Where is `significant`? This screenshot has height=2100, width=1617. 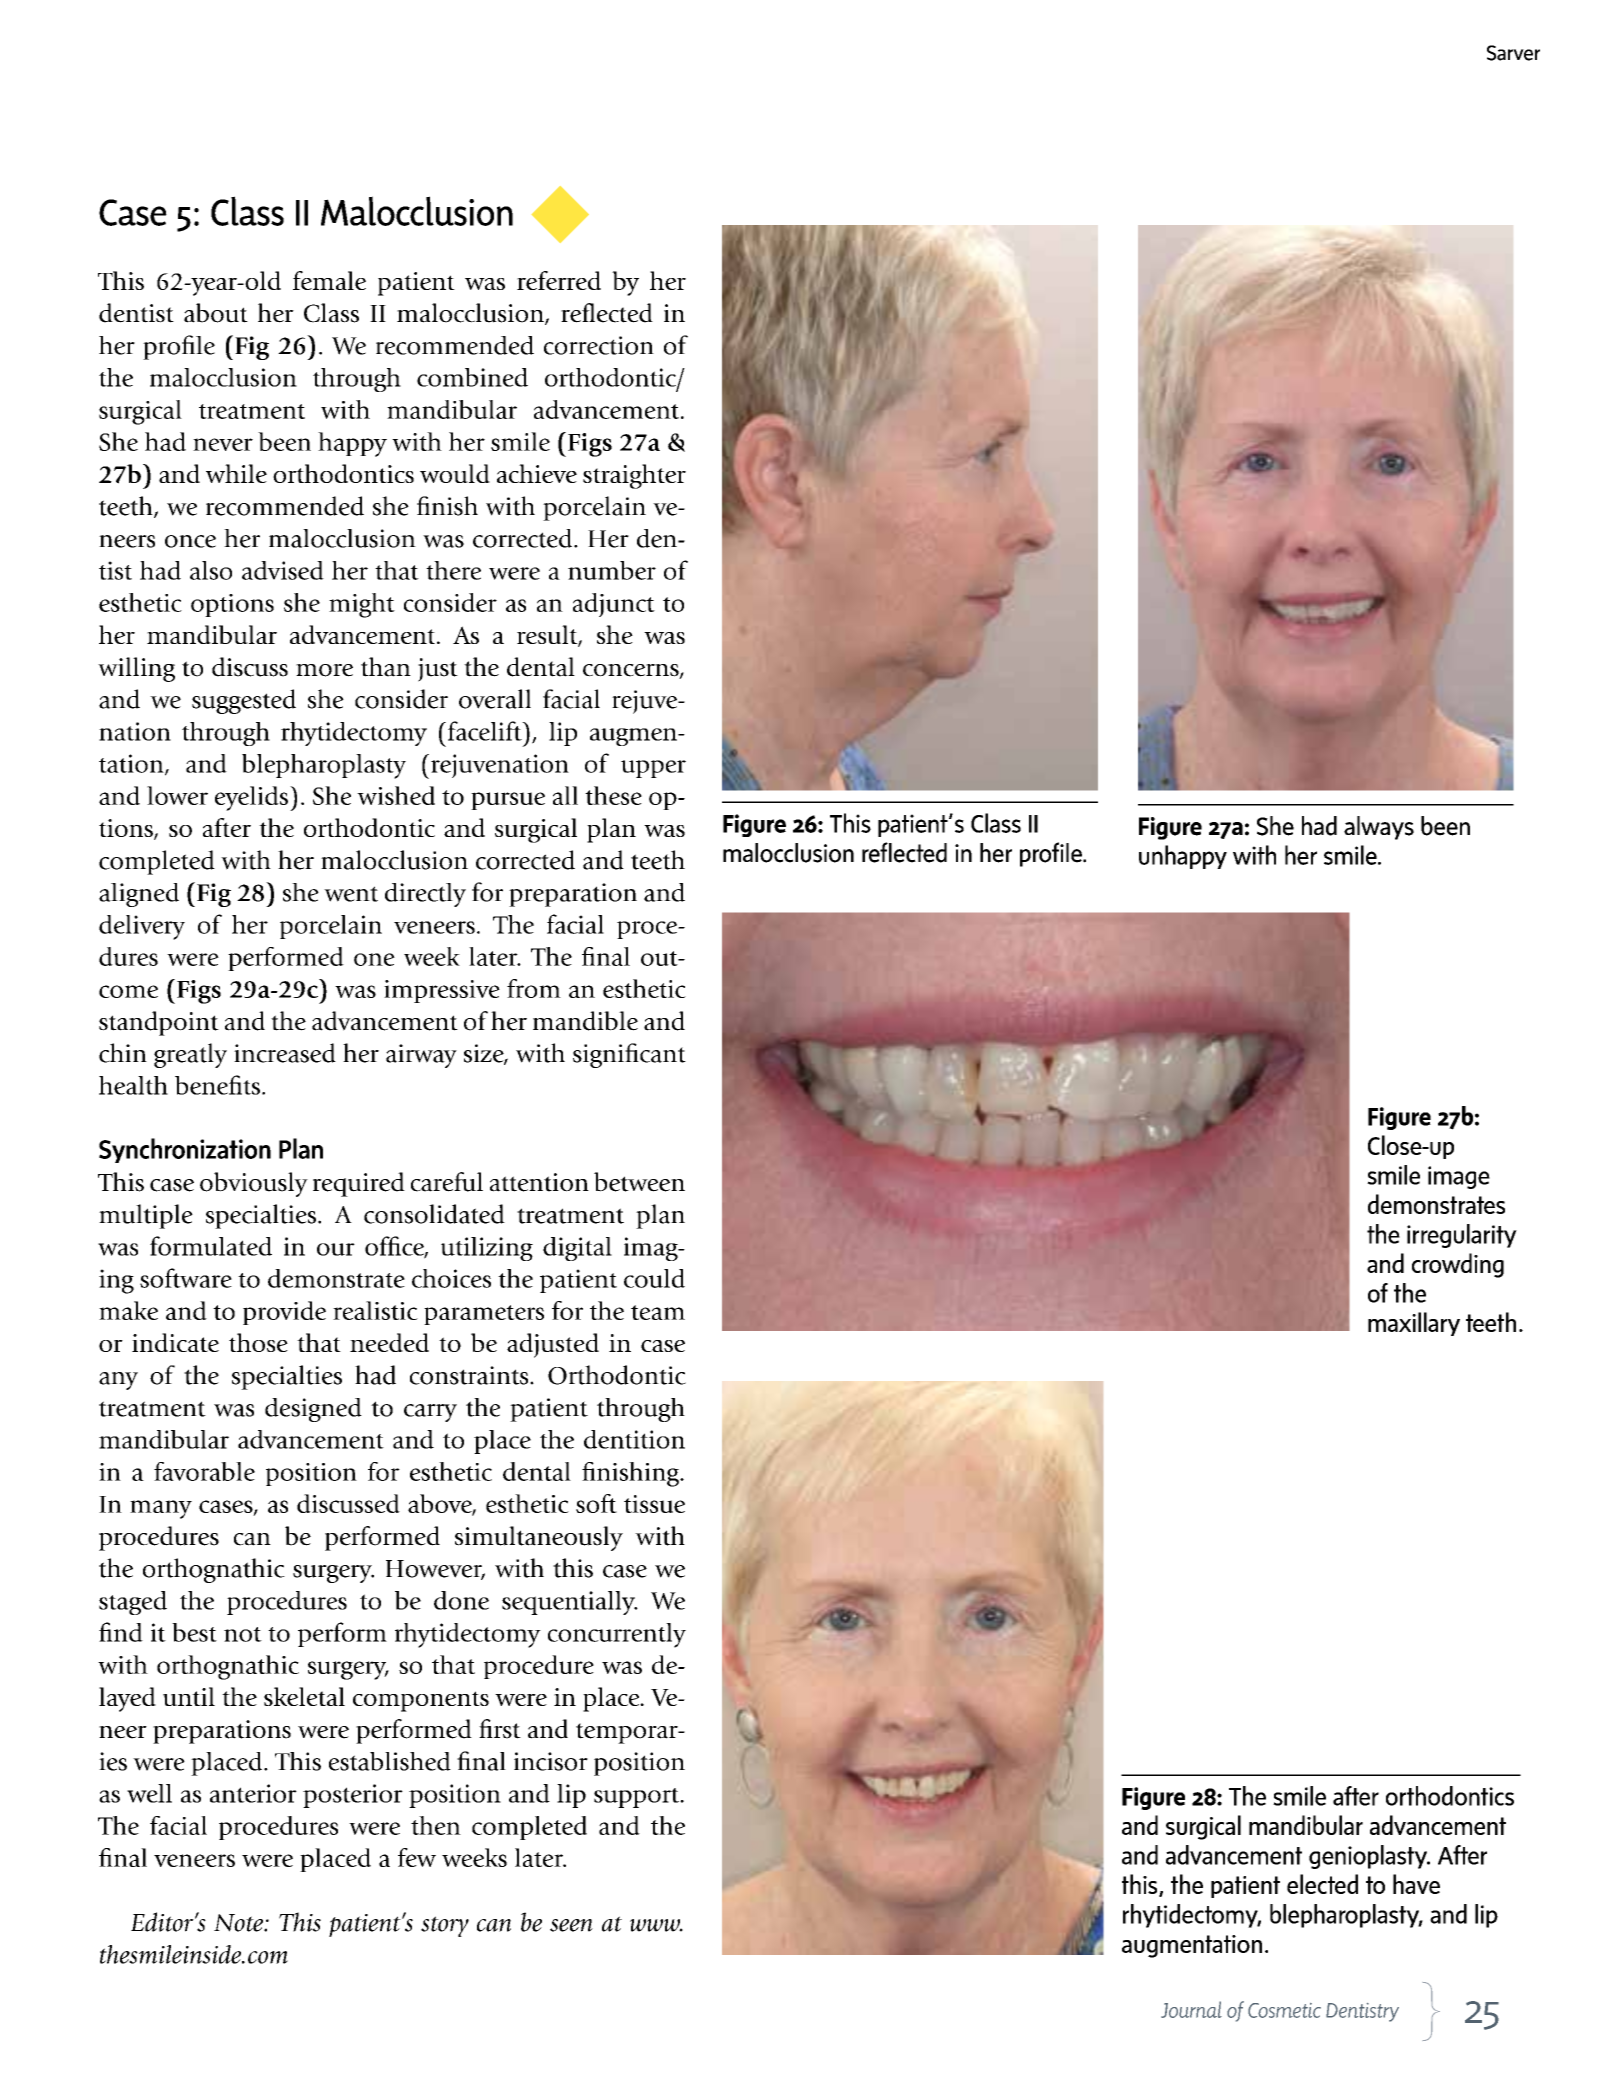 significant is located at coordinates (629, 1055).
